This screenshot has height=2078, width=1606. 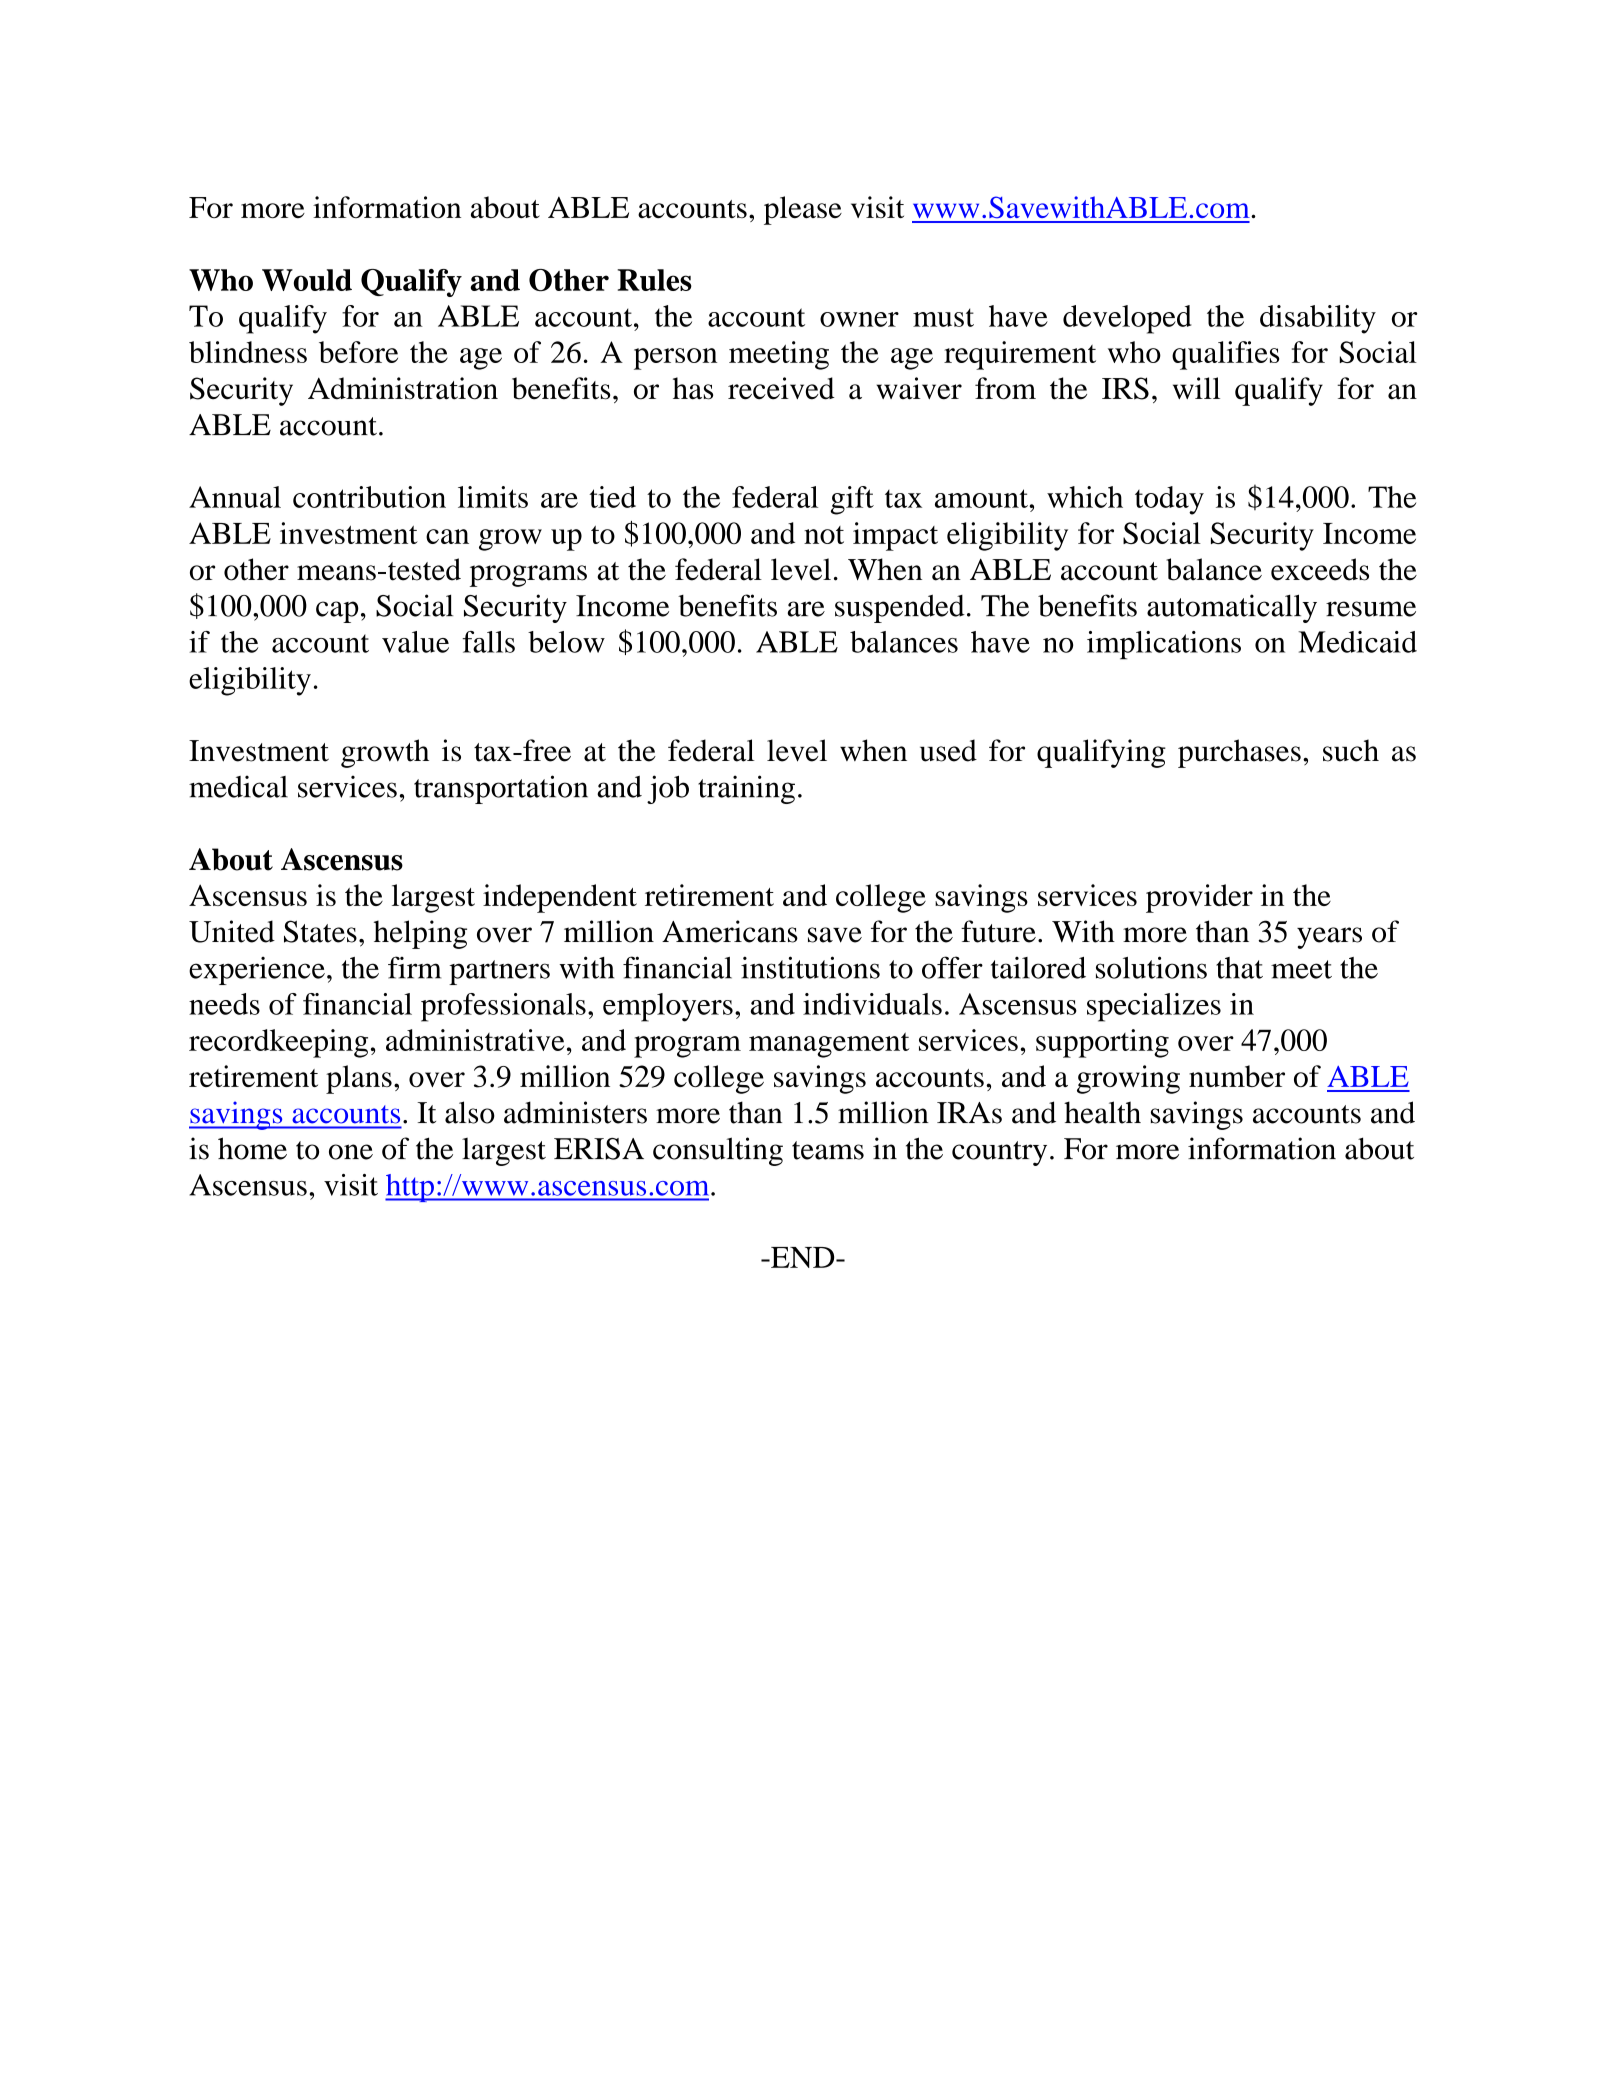 I want to click on States, so click(x=320, y=931).
